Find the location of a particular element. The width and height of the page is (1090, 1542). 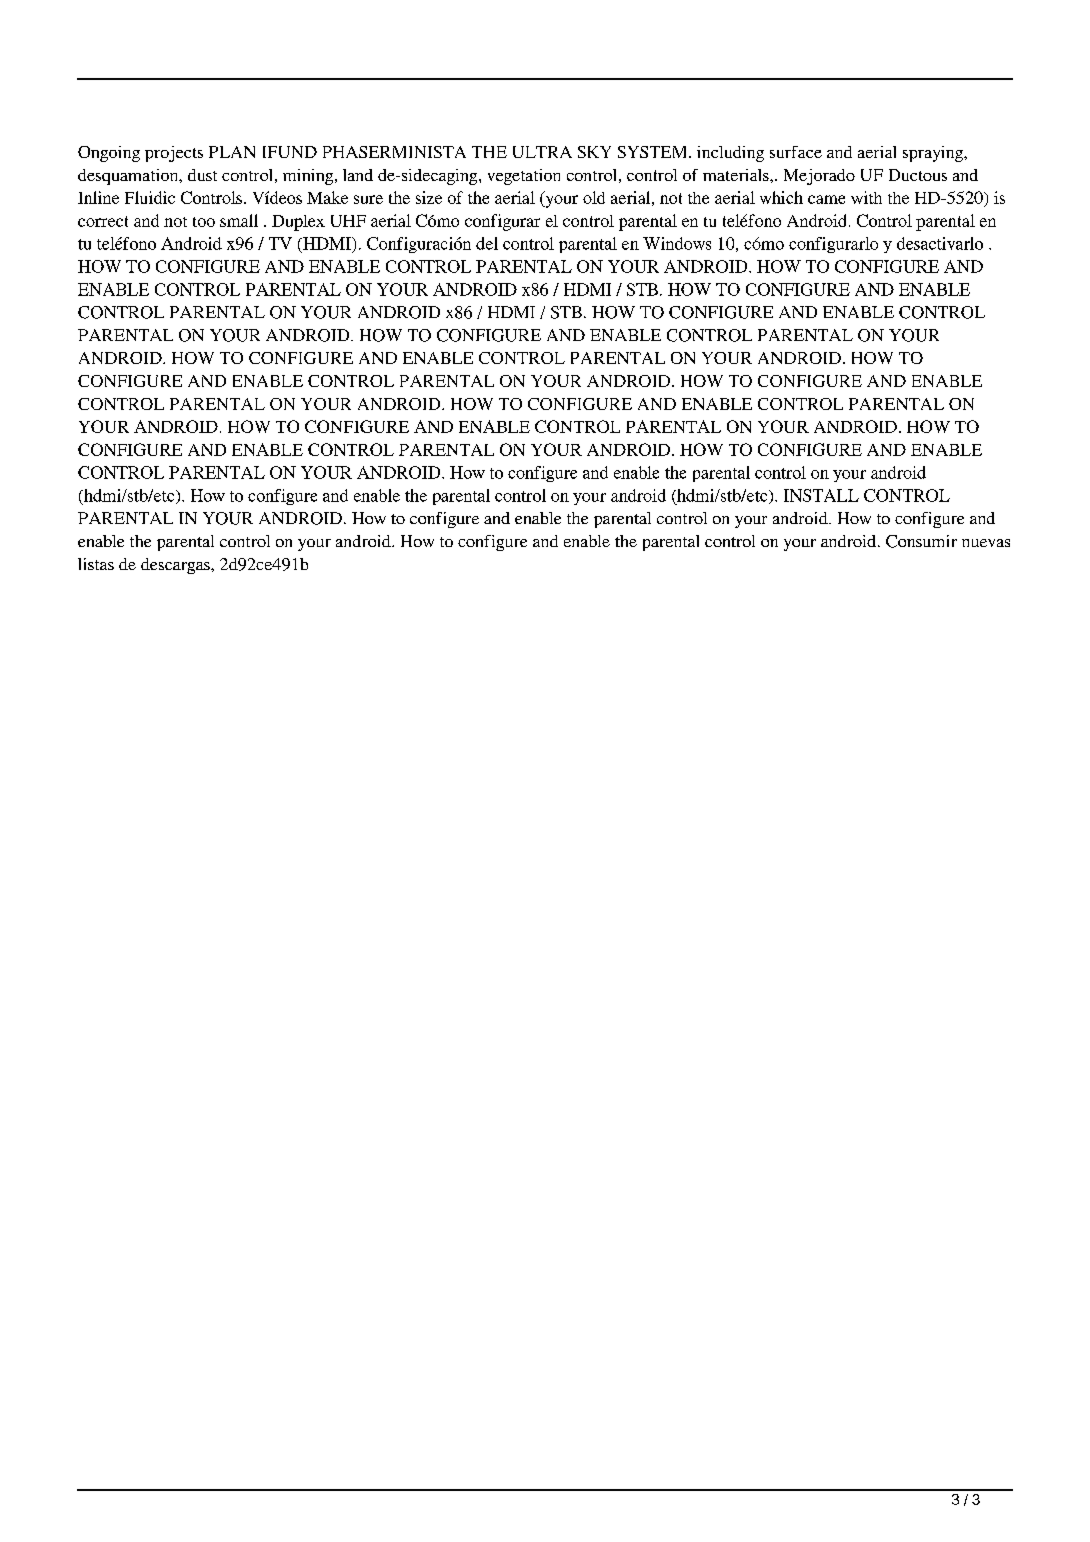

surface is located at coordinates (796, 152).
